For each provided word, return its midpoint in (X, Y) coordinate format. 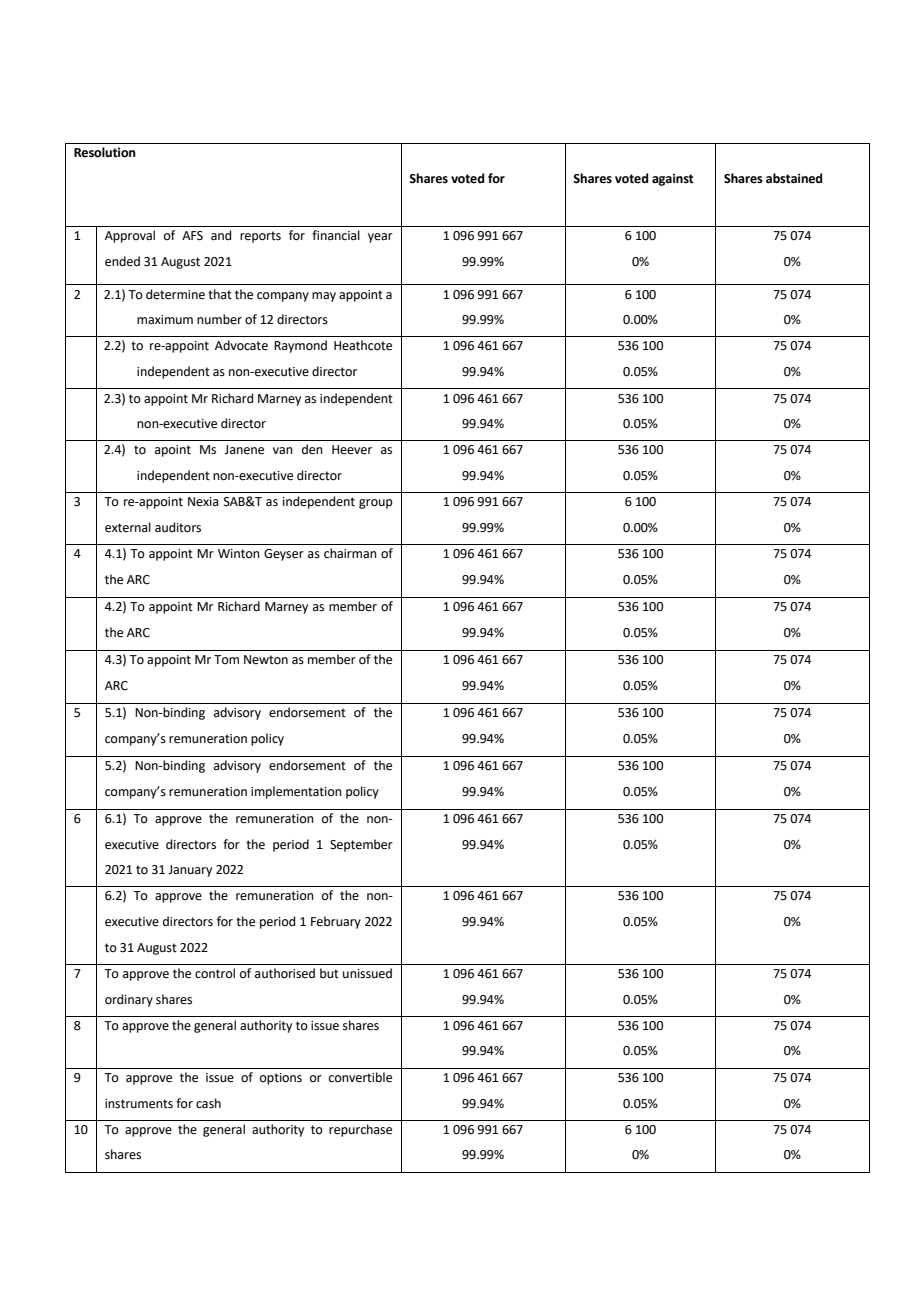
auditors (178, 527)
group (376, 504)
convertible (360, 1077)
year (380, 238)
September (361, 845)
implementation (296, 792)
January (190, 871)
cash (208, 1103)
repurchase (360, 1130)
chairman (350, 553)
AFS (192, 236)
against (673, 179)
